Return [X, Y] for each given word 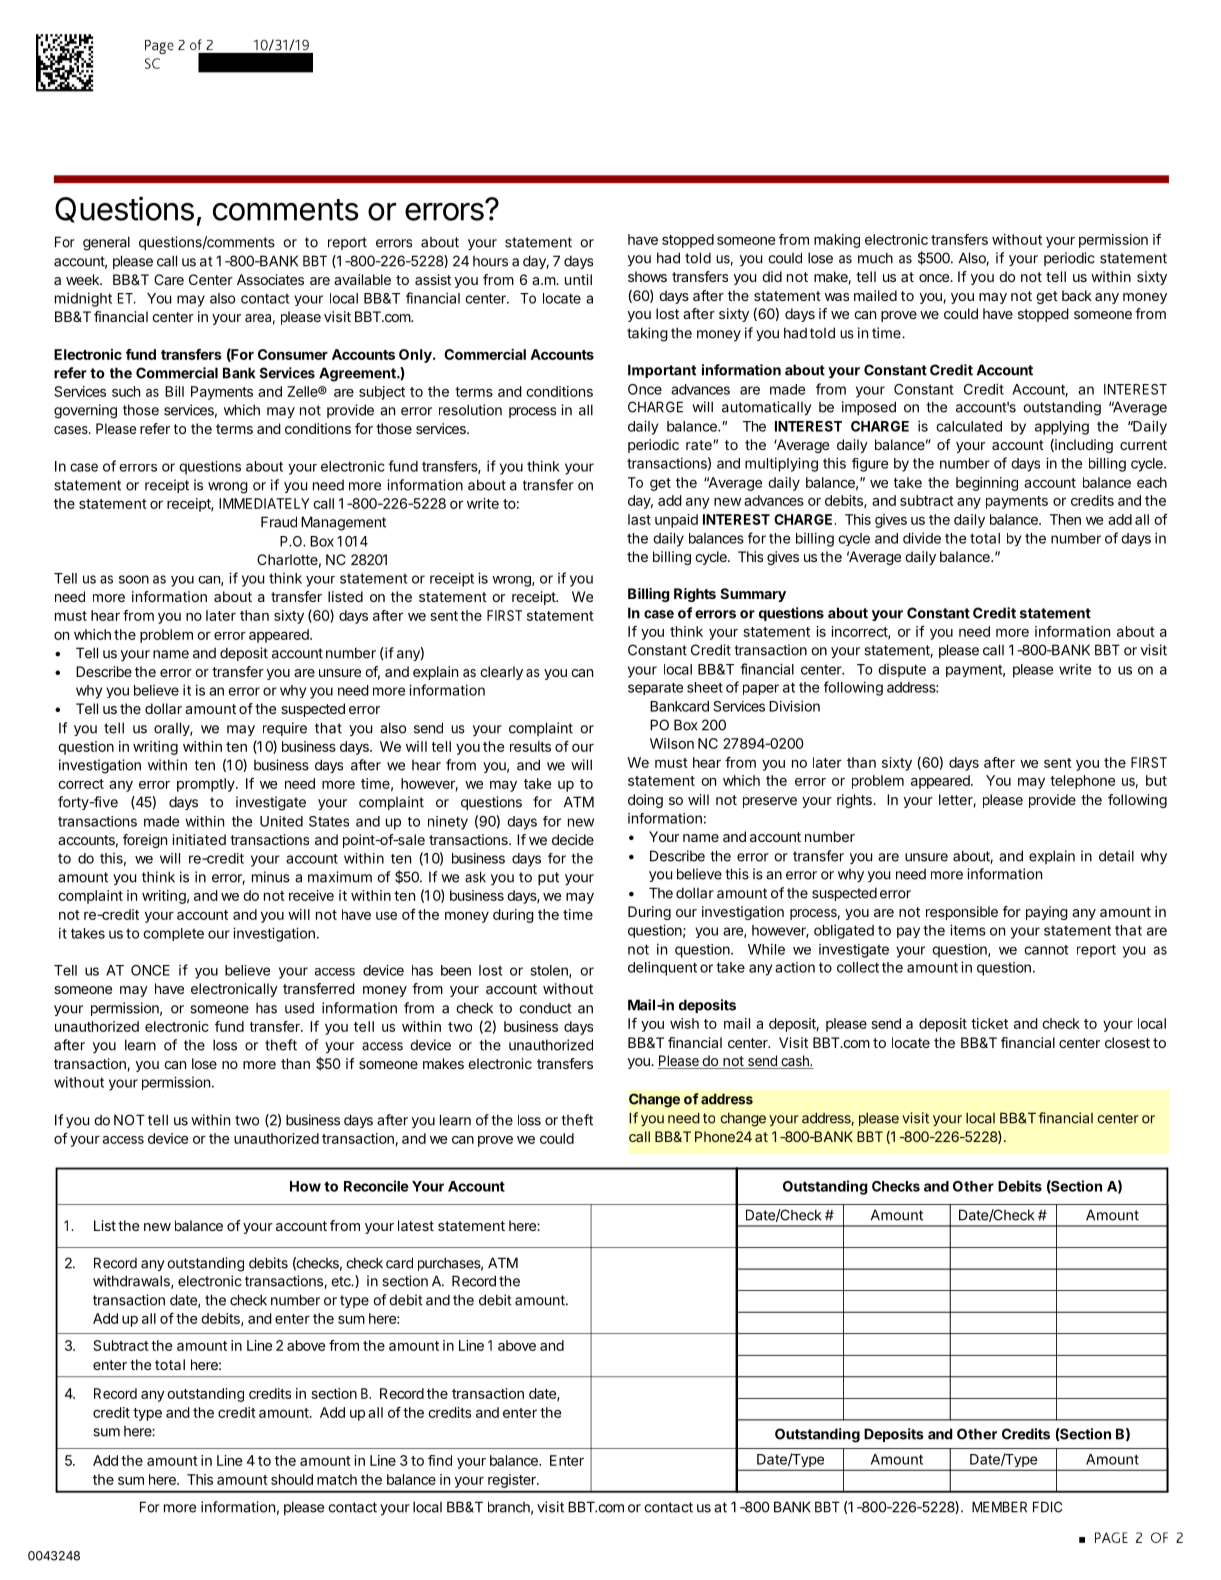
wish [684, 1023]
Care [169, 279]
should [292, 1479]
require [285, 729]
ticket [989, 1023]
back [1077, 295]
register [513, 1481]
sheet [705, 687]
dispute [902, 670]
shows [647, 276]
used [299, 1008]
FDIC [1047, 1507]
